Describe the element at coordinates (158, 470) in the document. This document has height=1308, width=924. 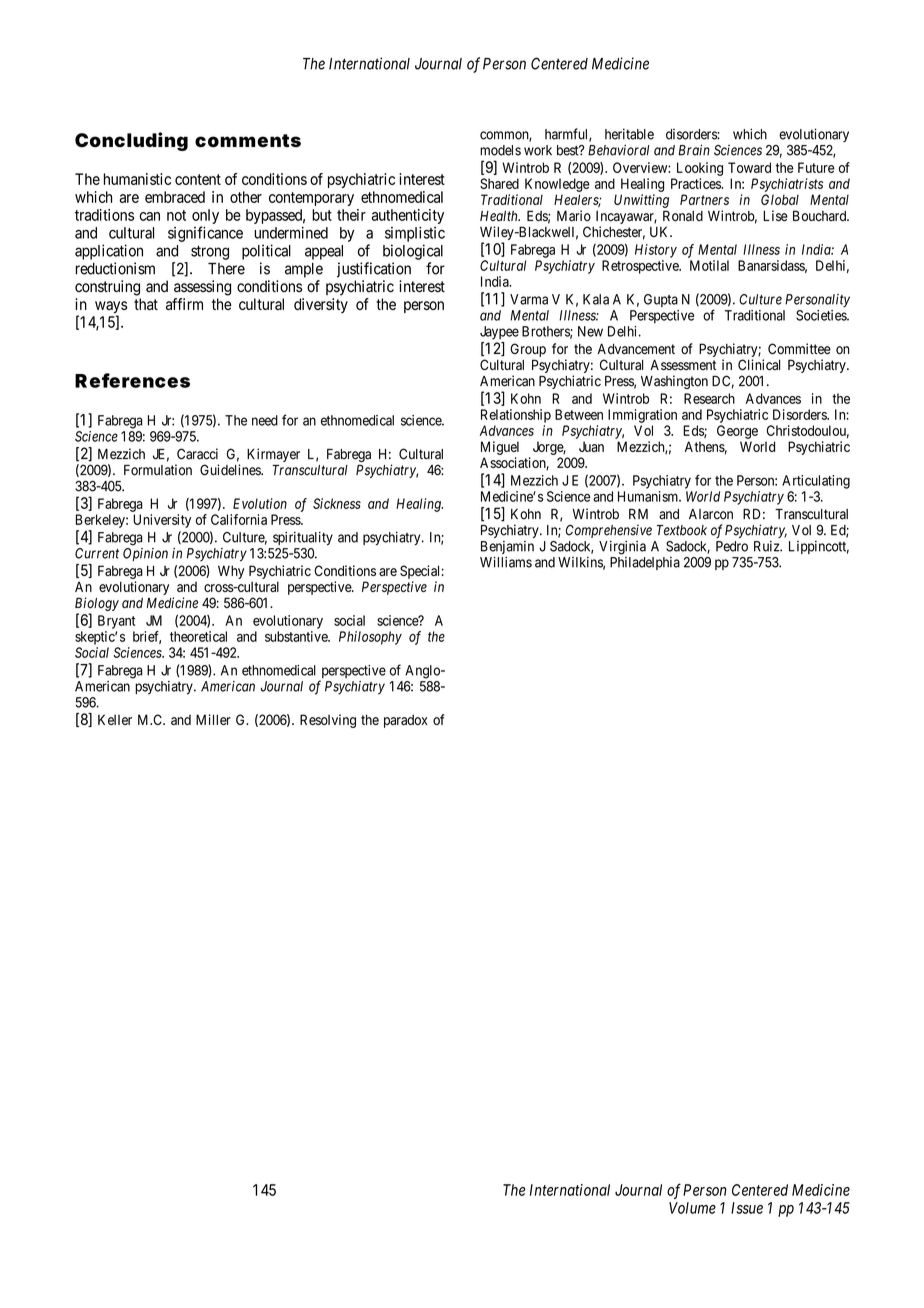
I see `Formulation` at that location.
